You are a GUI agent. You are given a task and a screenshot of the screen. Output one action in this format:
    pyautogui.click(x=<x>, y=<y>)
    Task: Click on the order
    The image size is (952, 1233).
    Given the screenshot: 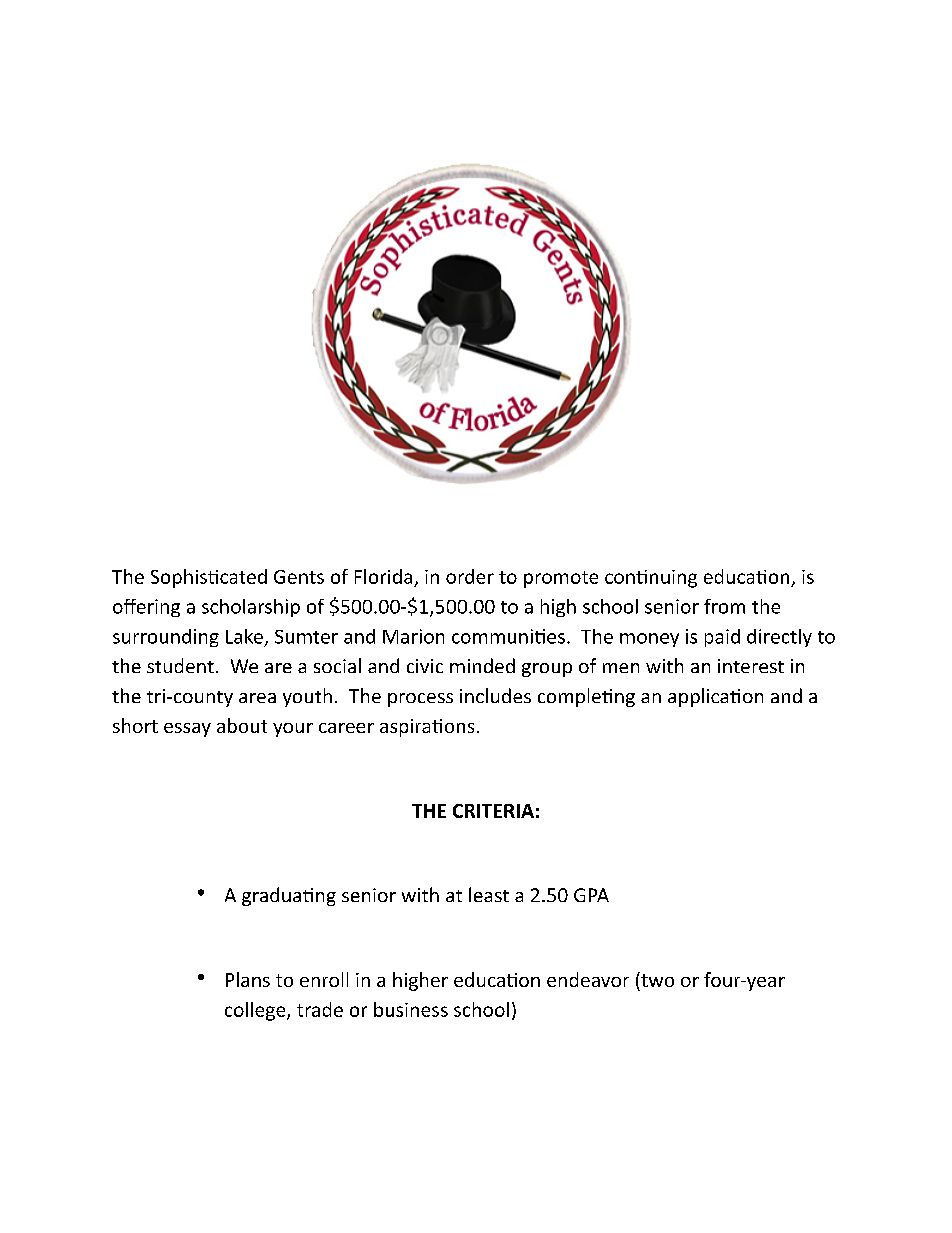 What is the action you would take?
    pyautogui.click(x=470, y=576)
